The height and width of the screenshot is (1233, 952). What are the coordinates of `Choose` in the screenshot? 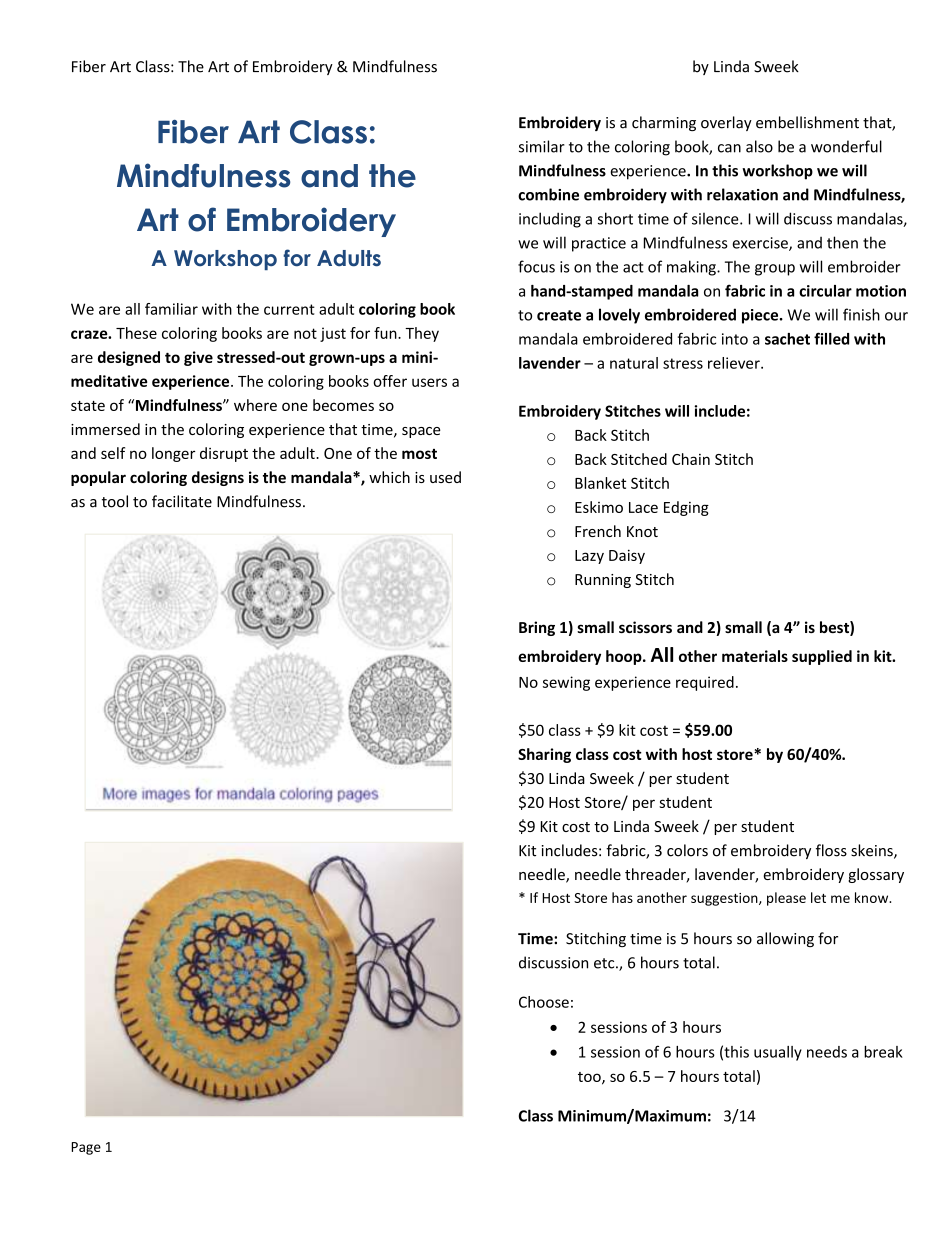 It's located at (544, 1002).
